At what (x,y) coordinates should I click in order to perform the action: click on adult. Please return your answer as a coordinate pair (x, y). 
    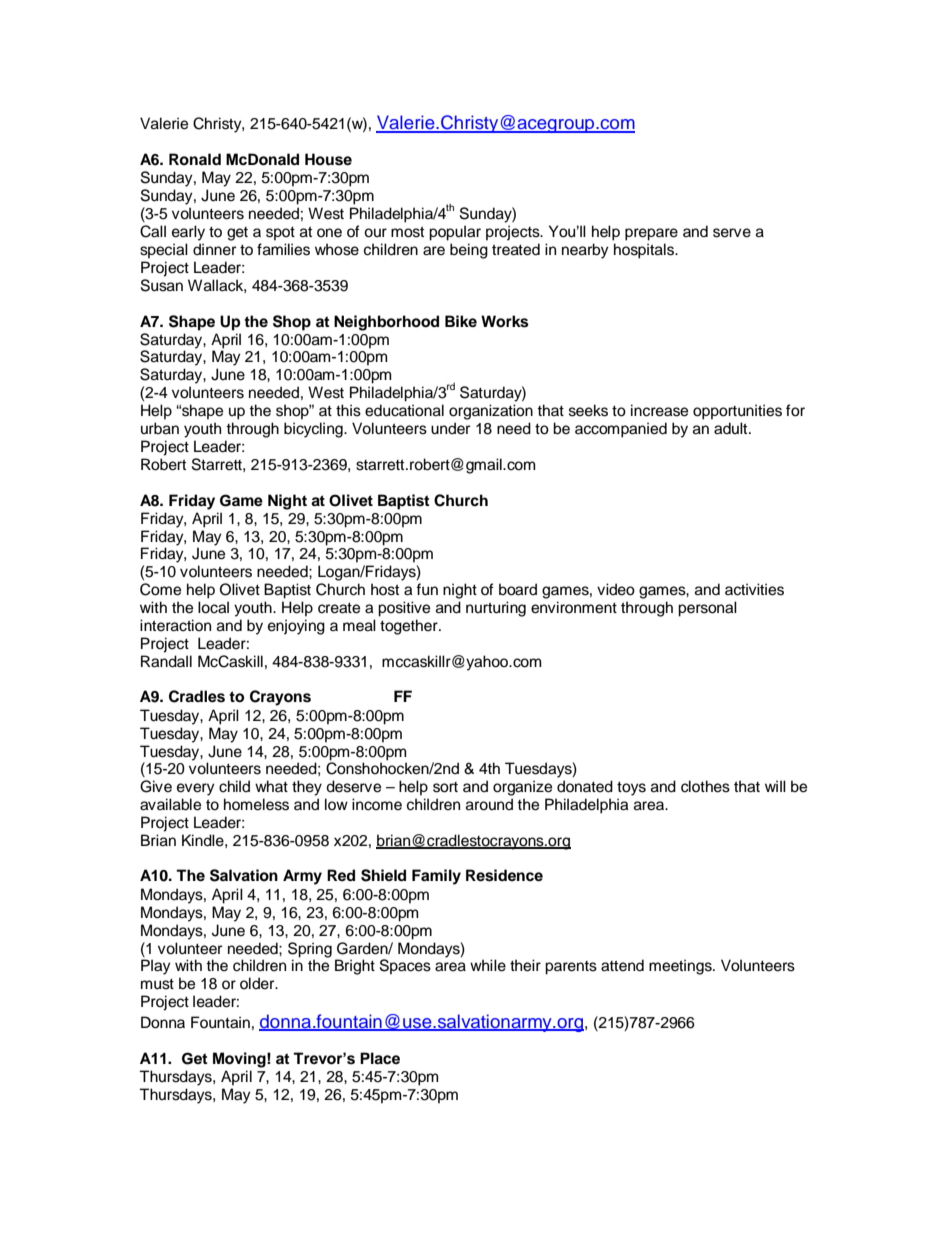
    Looking at the image, I should click on (732, 428).
